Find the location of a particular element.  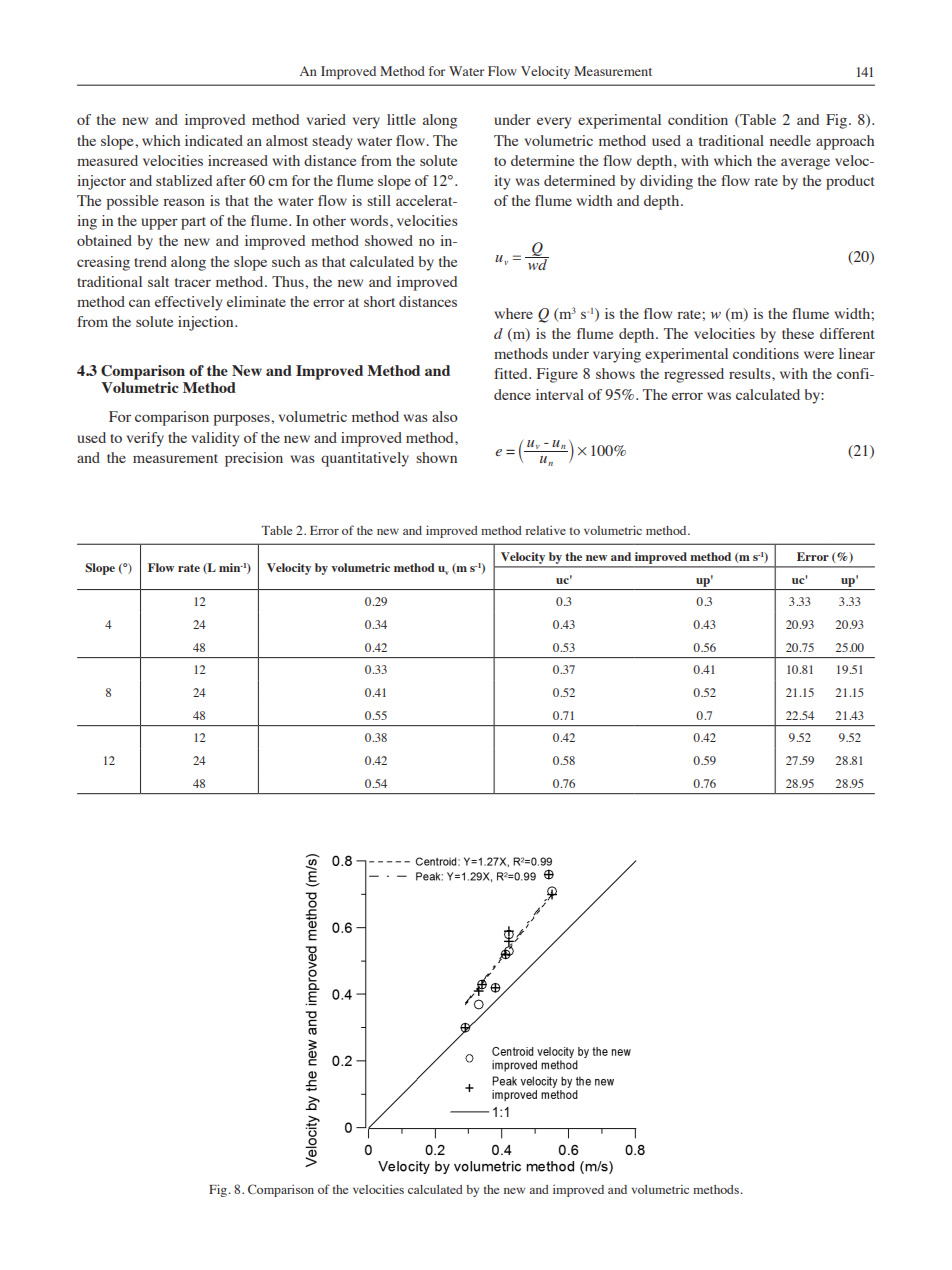

relative is located at coordinates (546, 530).
